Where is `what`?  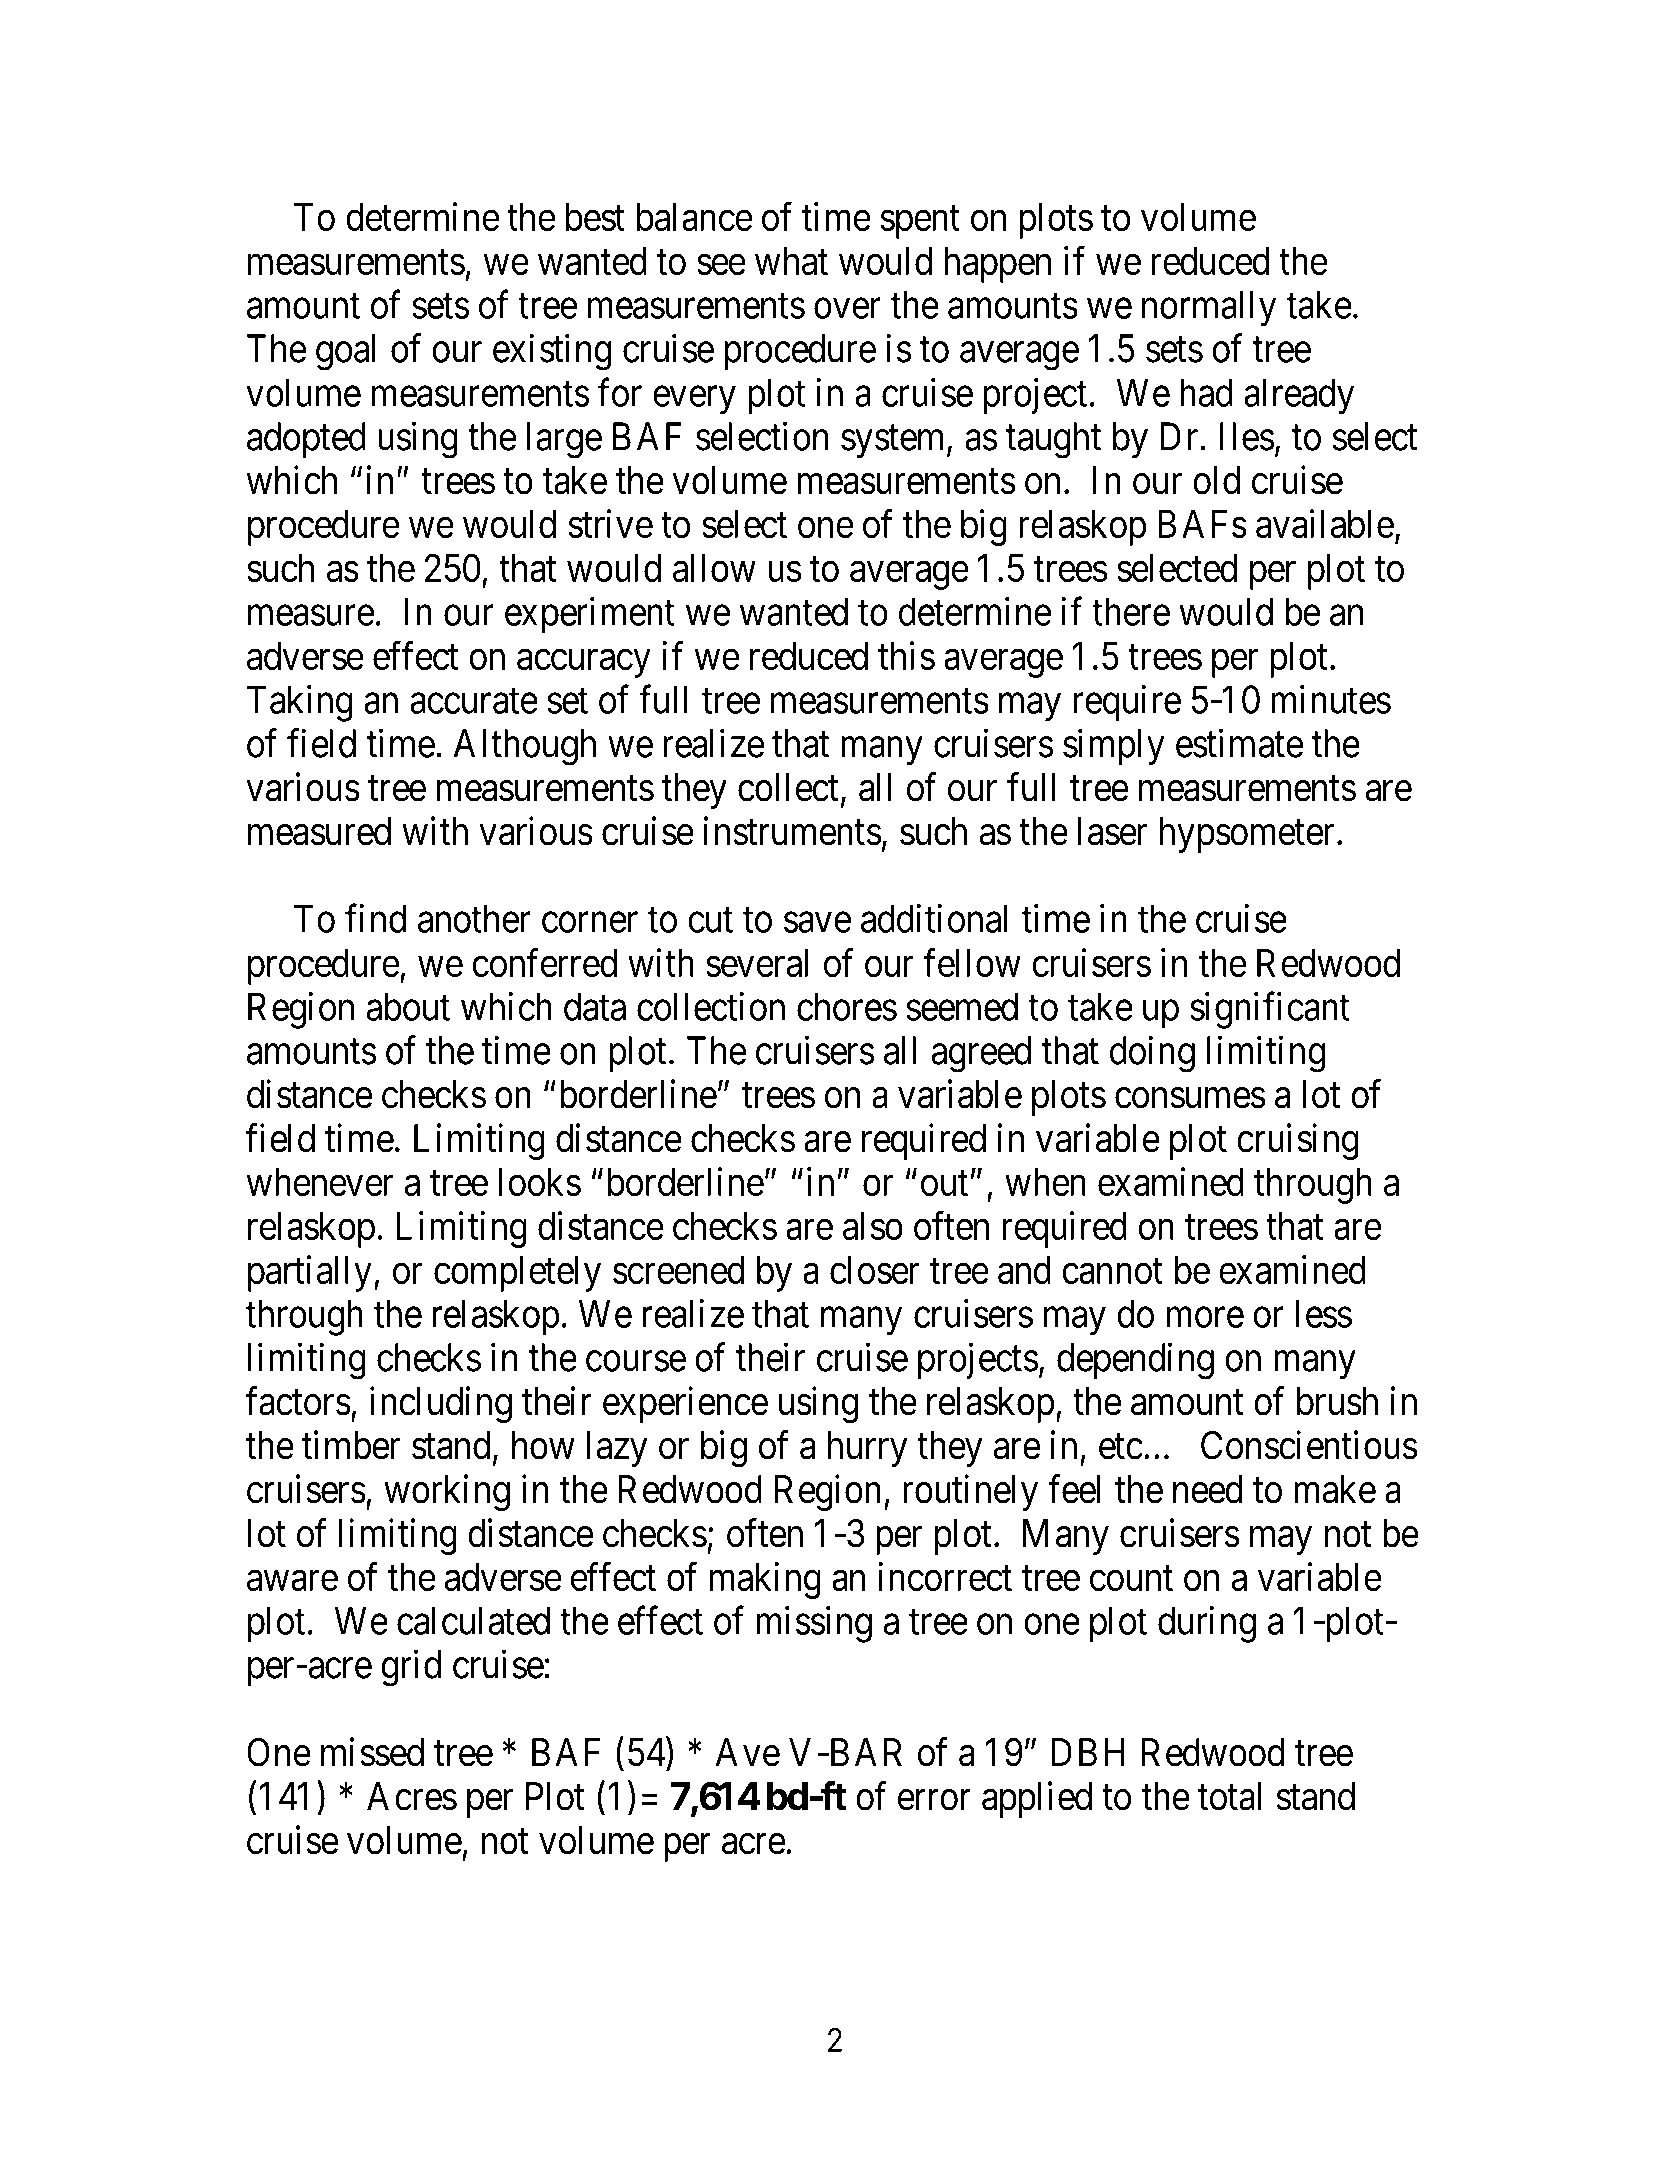
what is located at coordinates (791, 261).
